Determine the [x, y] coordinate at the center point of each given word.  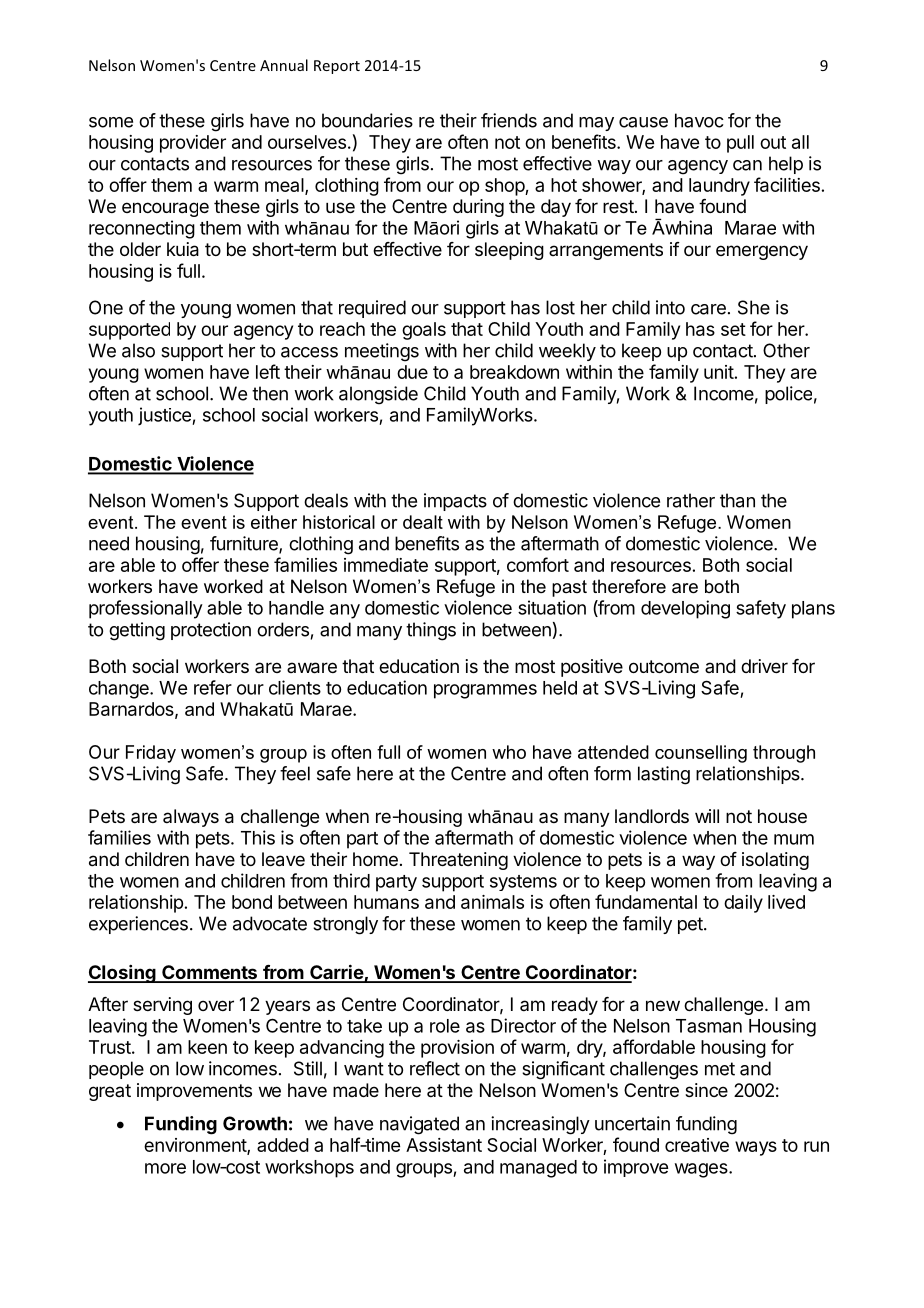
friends [509, 120]
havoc [699, 120]
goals [424, 331]
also [138, 350]
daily [743, 904]
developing [685, 609]
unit [719, 372]
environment [196, 1146]
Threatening [458, 861]
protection [211, 631]
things [431, 631]
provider [193, 144]
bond [252, 902]
